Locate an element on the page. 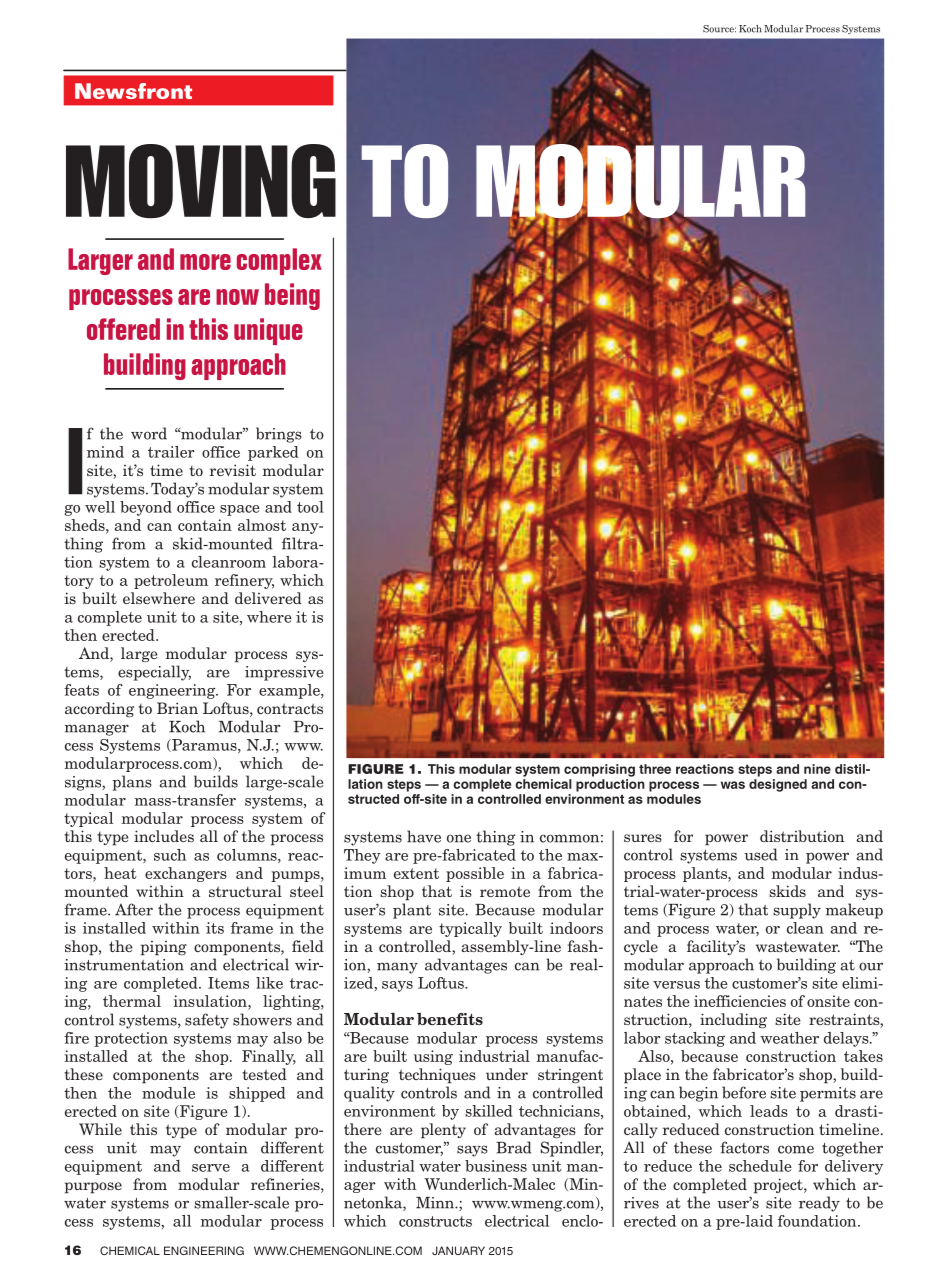  serve is located at coordinates (211, 1168).
